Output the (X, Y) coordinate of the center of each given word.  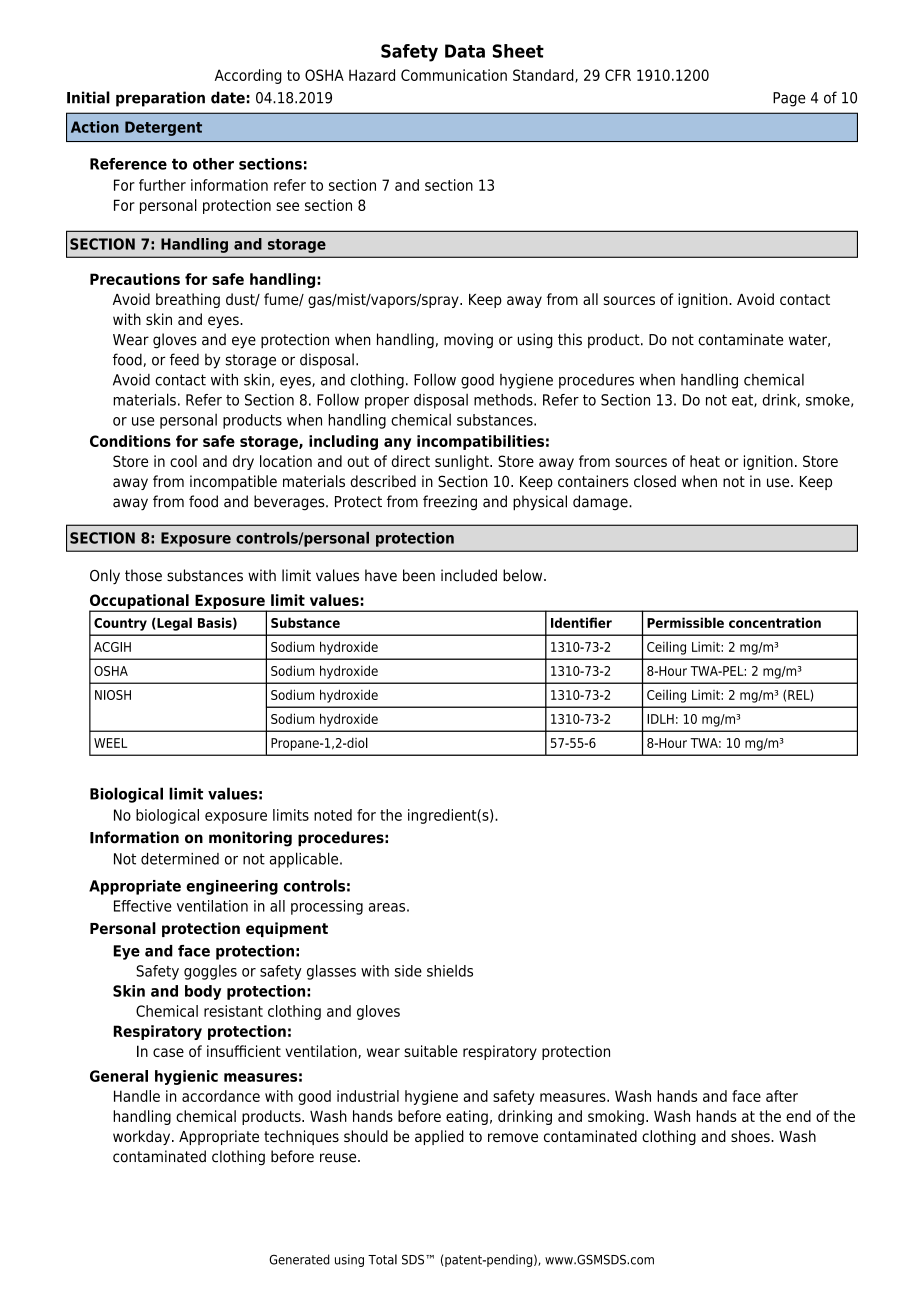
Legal (173, 624)
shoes (751, 1136)
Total (382, 1259)
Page (789, 99)
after (782, 1096)
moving (468, 341)
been (419, 575)
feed (184, 359)
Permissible (685, 622)
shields (450, 971)
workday (143, 1137)
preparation (160, 99)
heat (705, 461)
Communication (454, 75)
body (203, 992)
